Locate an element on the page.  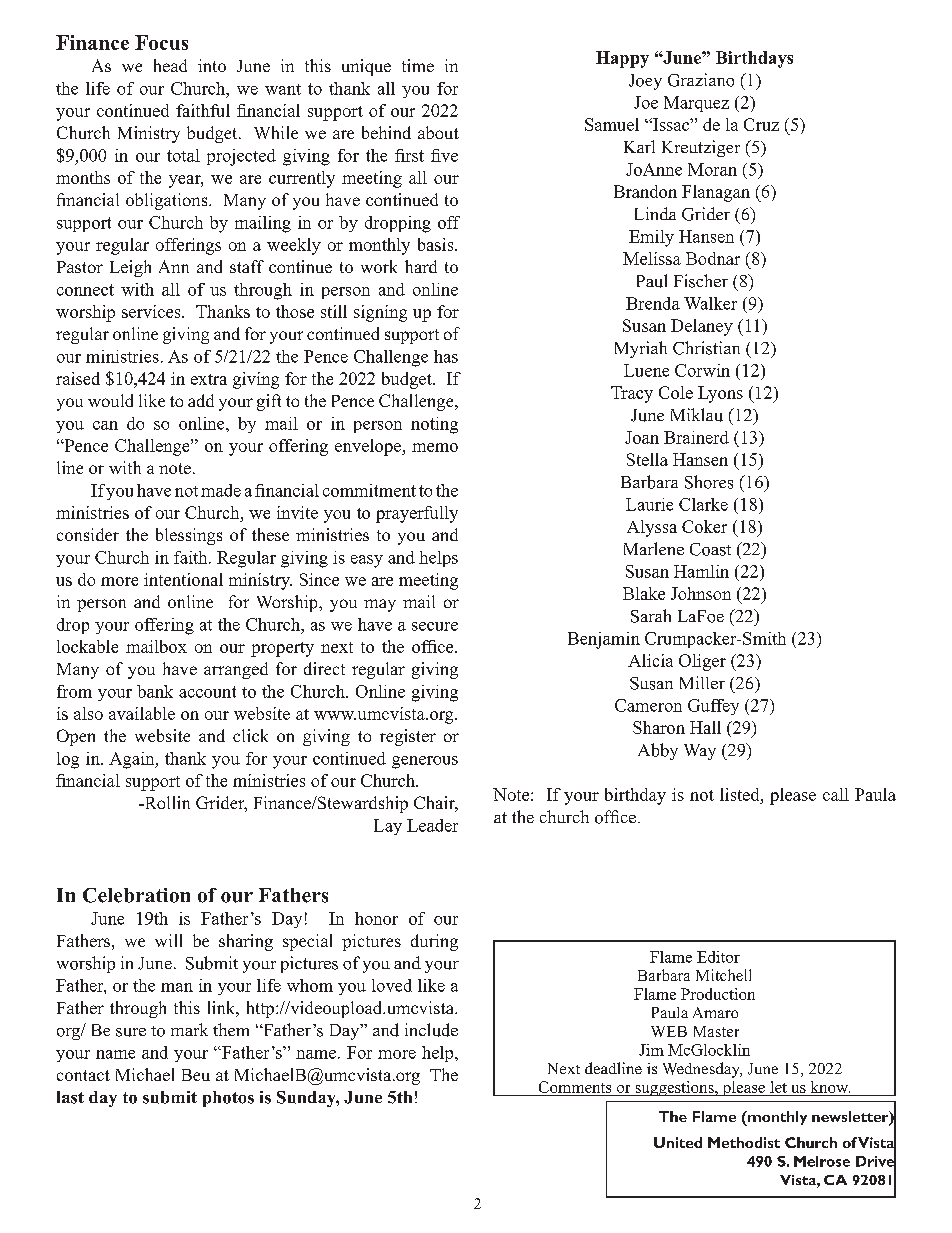
photos is located at coordinates (228, 1099).
